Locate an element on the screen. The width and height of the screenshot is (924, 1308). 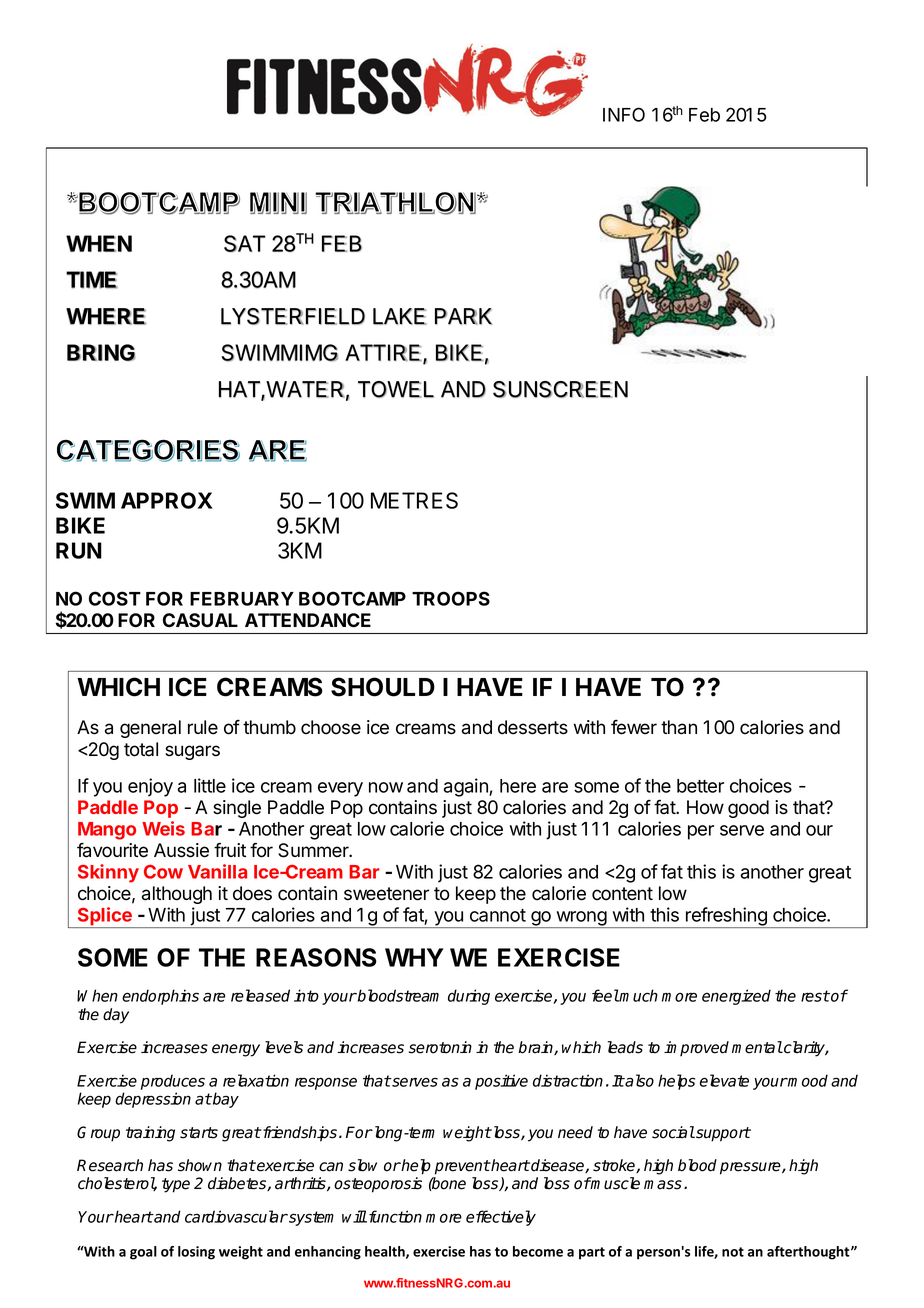
function is located at coordinates (394, 1216).
